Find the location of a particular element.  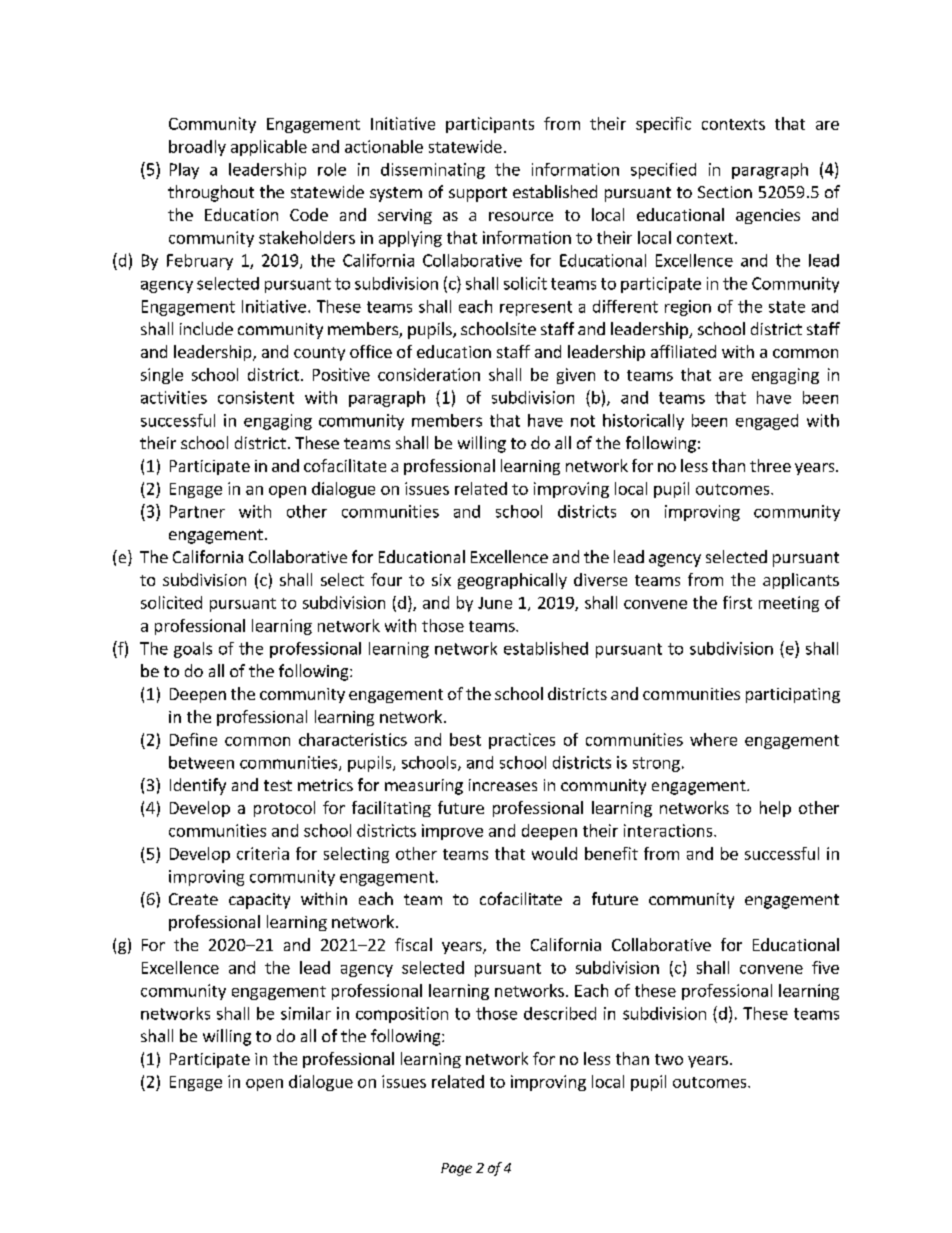

Page is located at coordinates (456, 1169).
